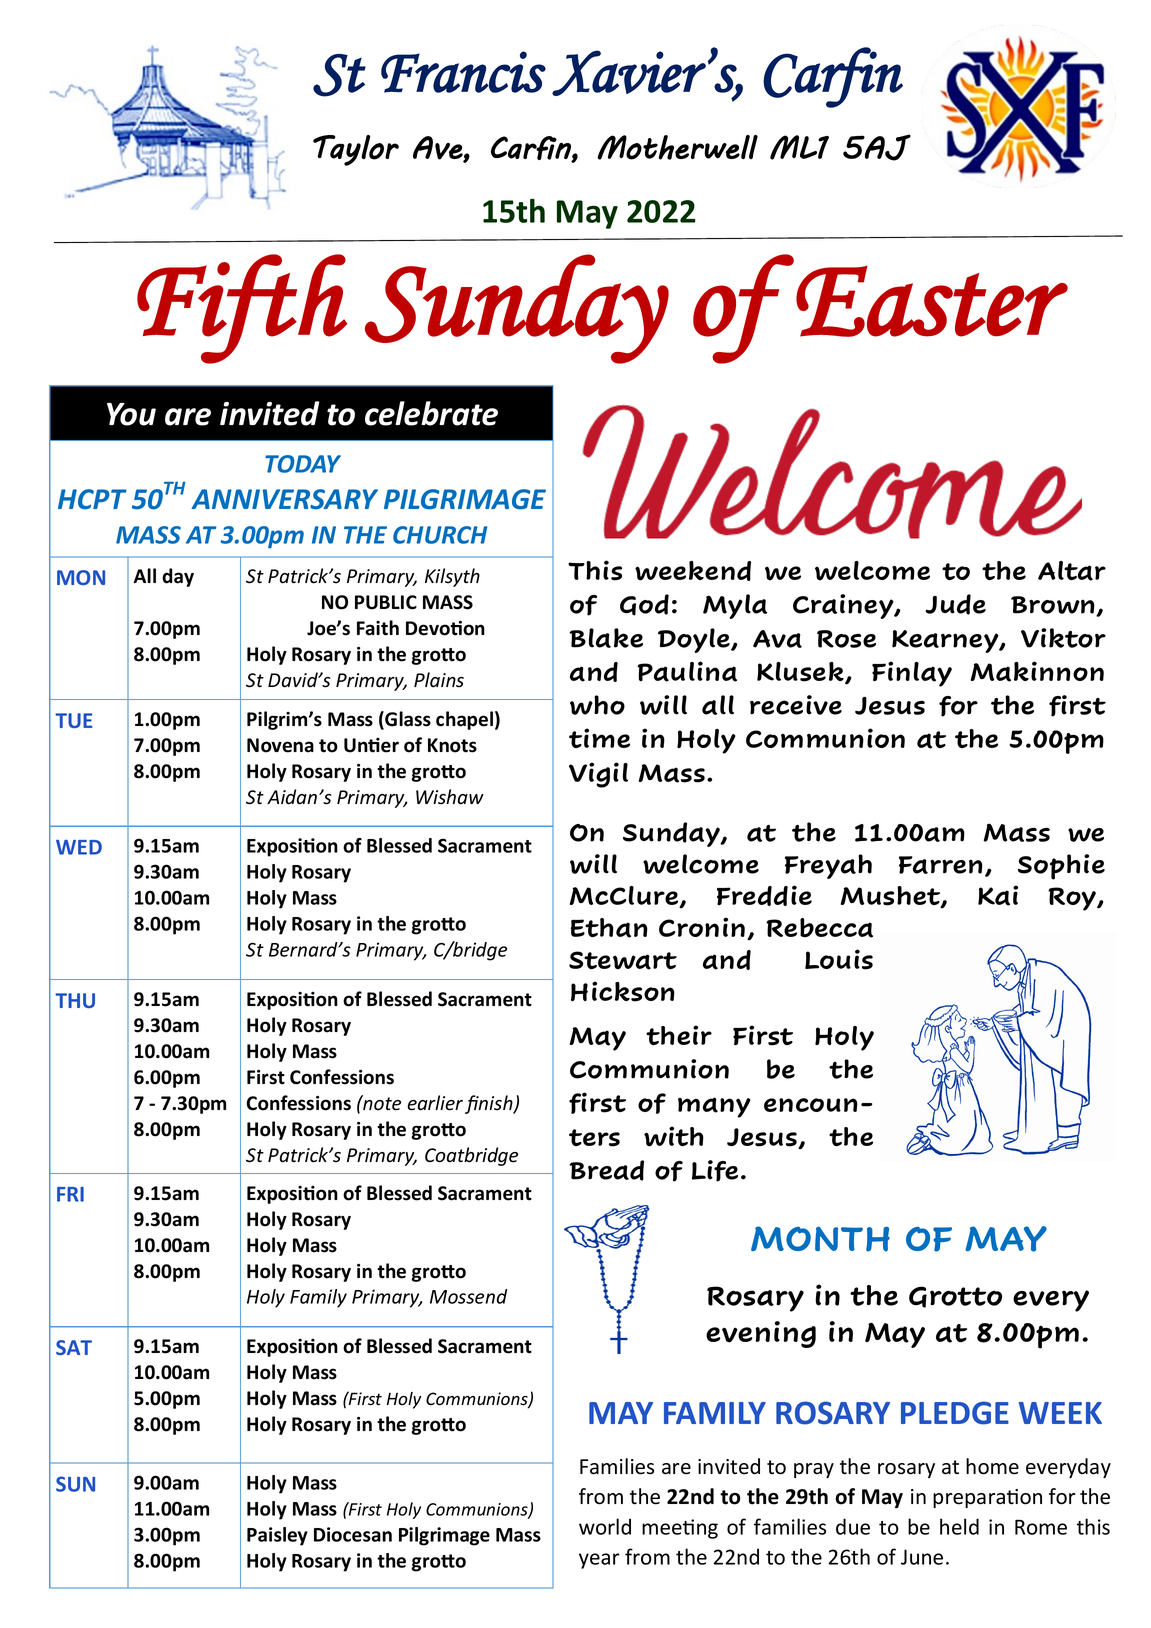 The width and height of the image is (1151, 1628). Describe the element at coordinates (820, 1239) in the image. I see `MONTH` at that location.
